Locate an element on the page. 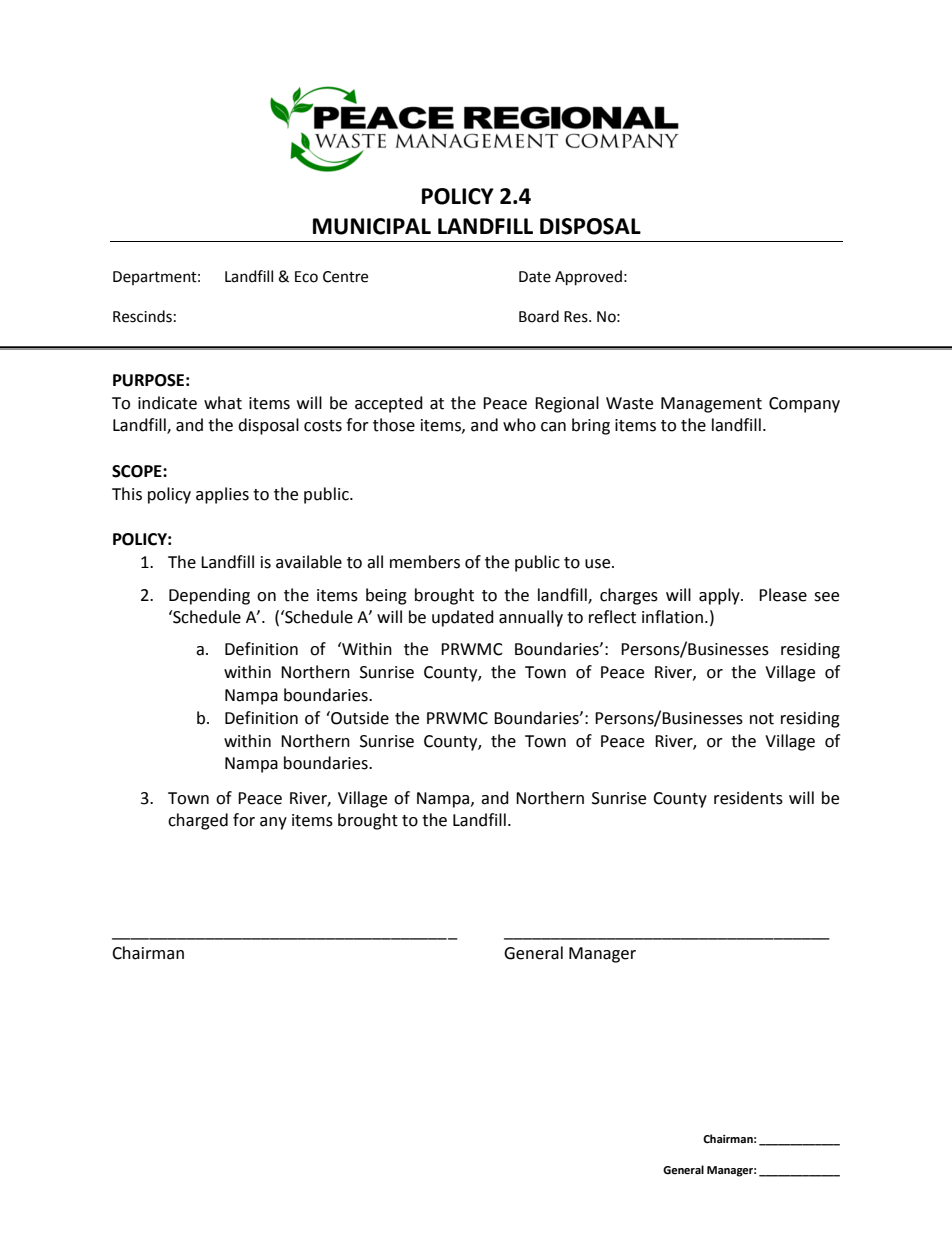 The height and width of the document is (1233, 952). Eco is located at coordinates (306, 277).
